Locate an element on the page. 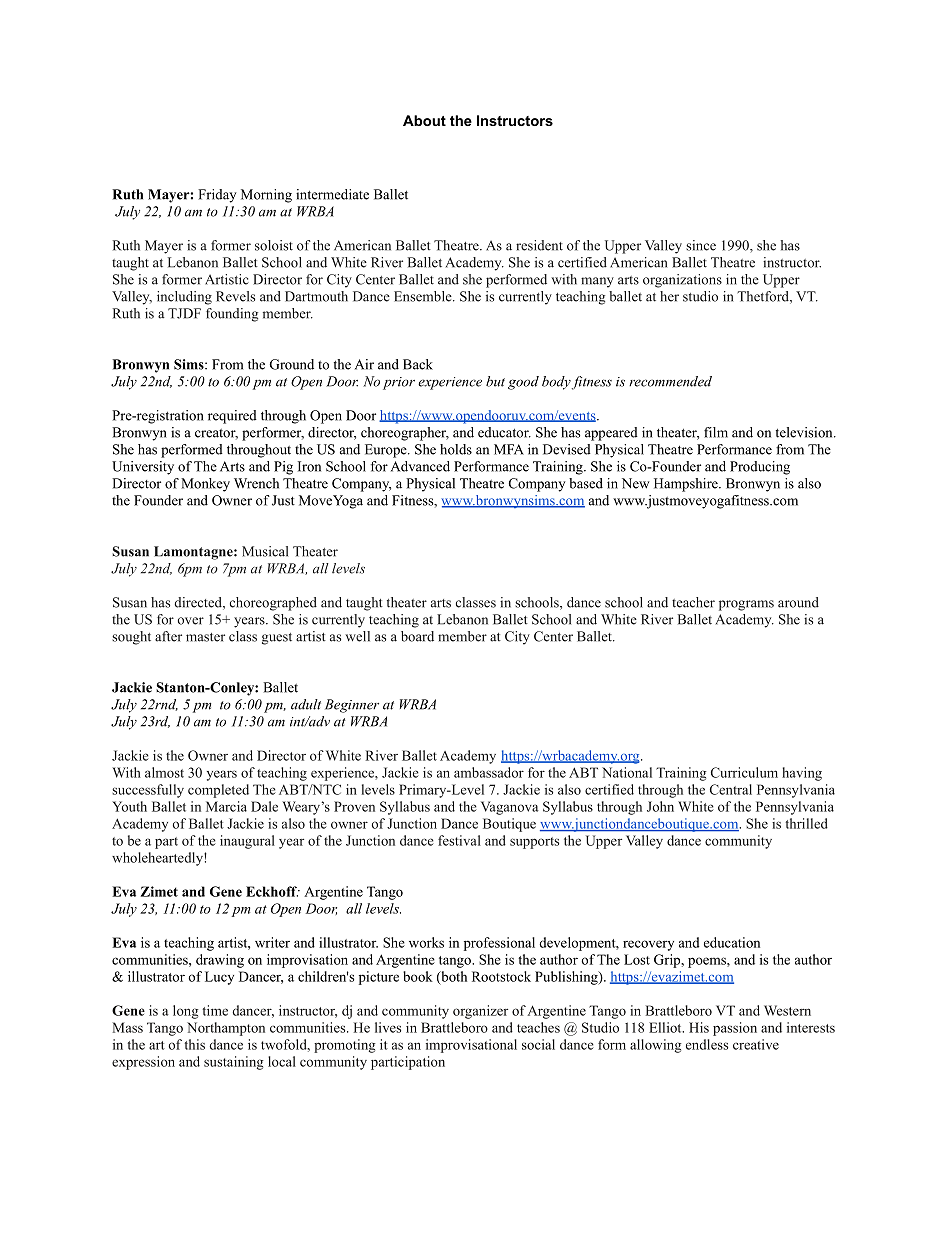 The image size is (952, 1233). since is located at coordinates (701, 245).
